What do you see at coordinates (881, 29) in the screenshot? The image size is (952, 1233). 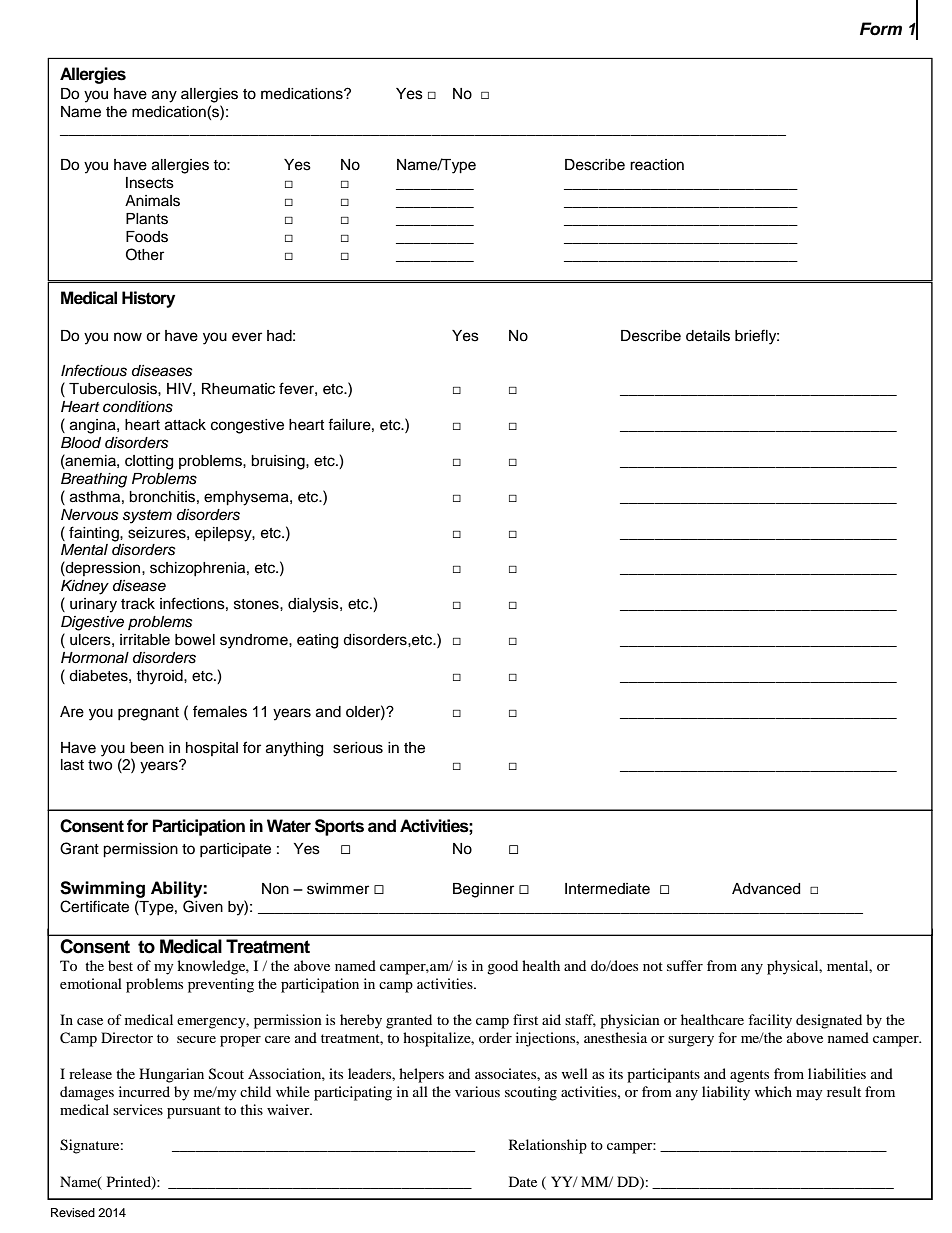 I see `Form` at bounding box center [881, 29].
